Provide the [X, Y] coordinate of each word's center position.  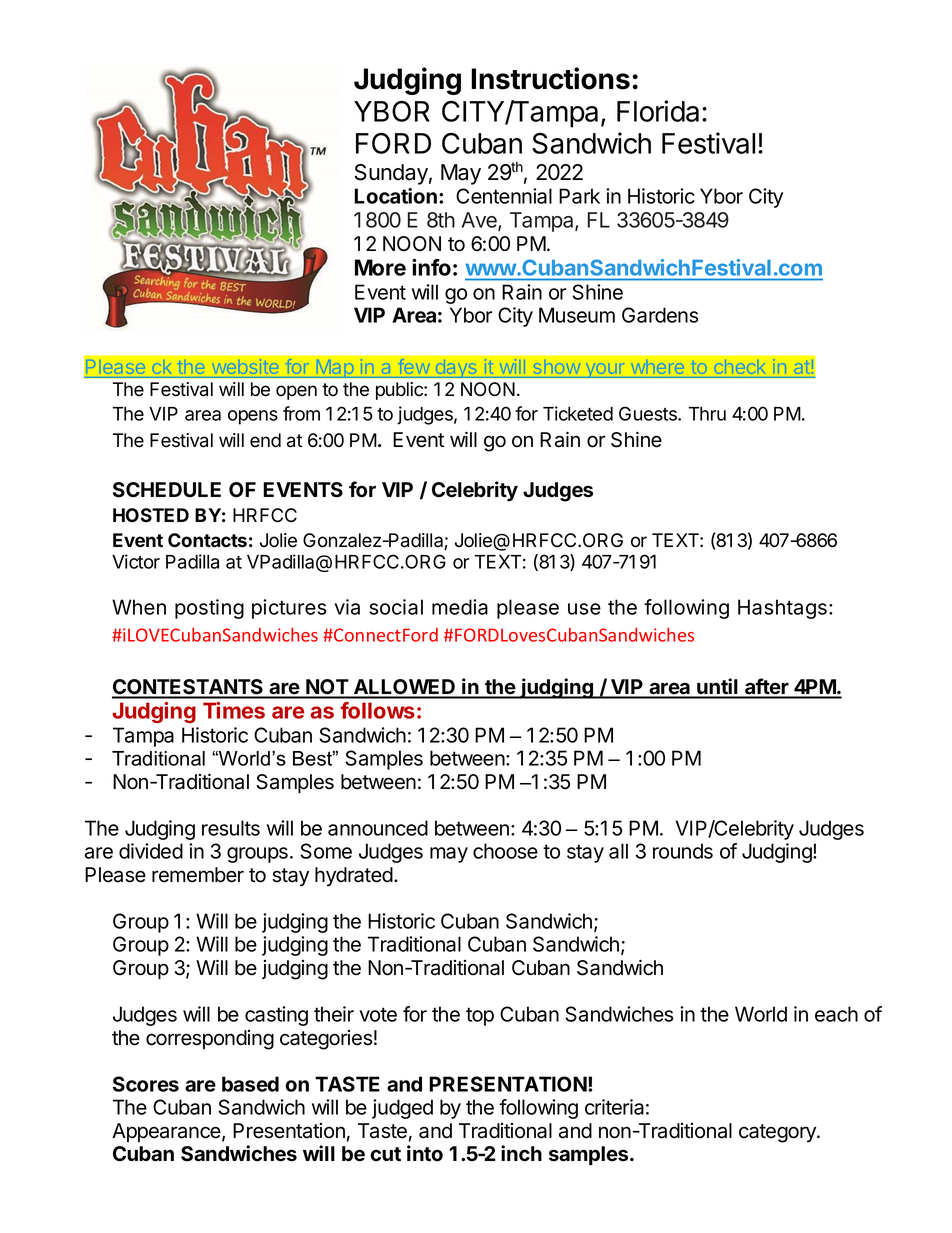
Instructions [550, 78]
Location [395, 196]
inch [521, 1153]
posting [209, 609]
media [460, 607]
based [250, 1084]
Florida [660, 111]
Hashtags [782, 609]
